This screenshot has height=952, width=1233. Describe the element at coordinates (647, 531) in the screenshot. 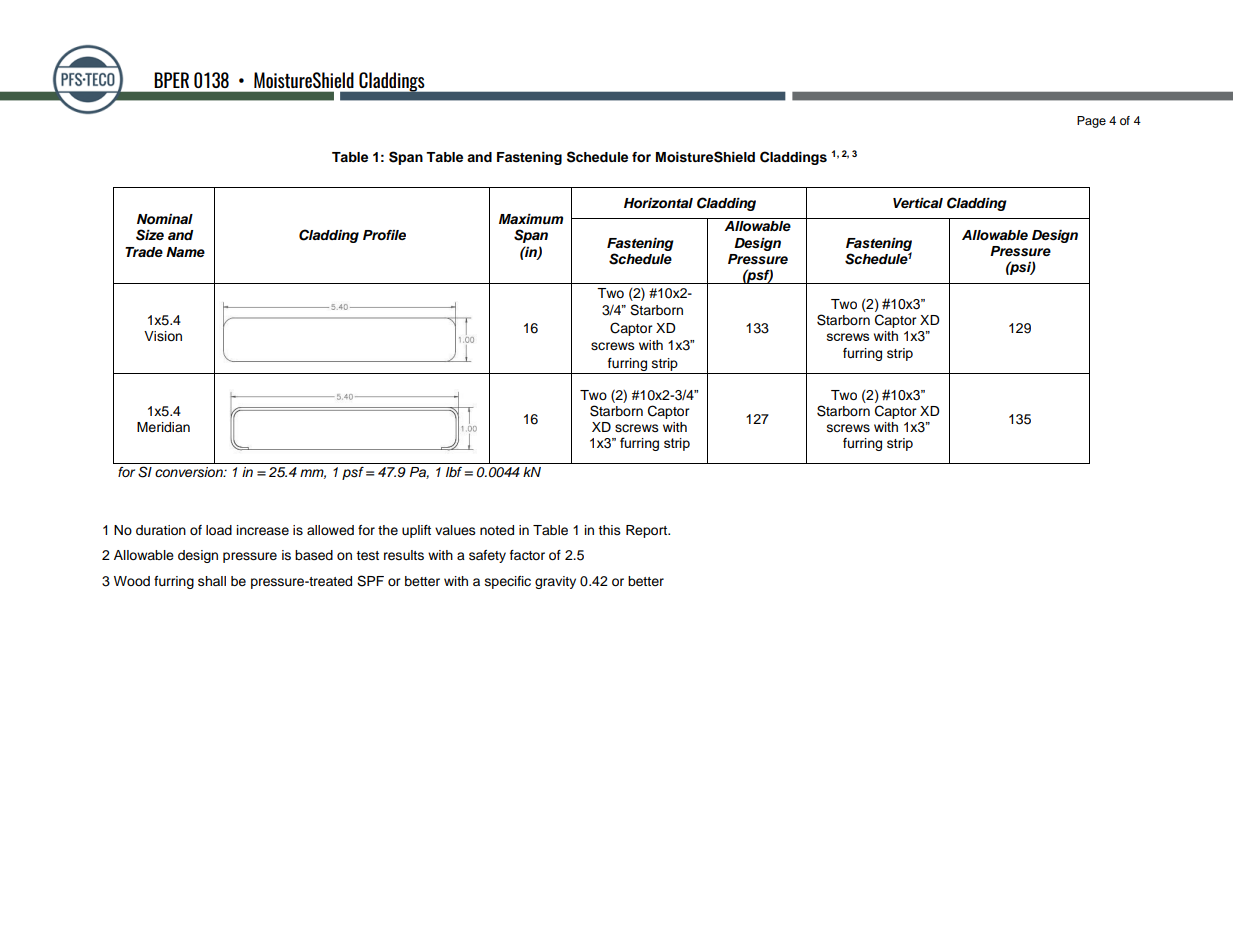

I see `Report` at that location.
